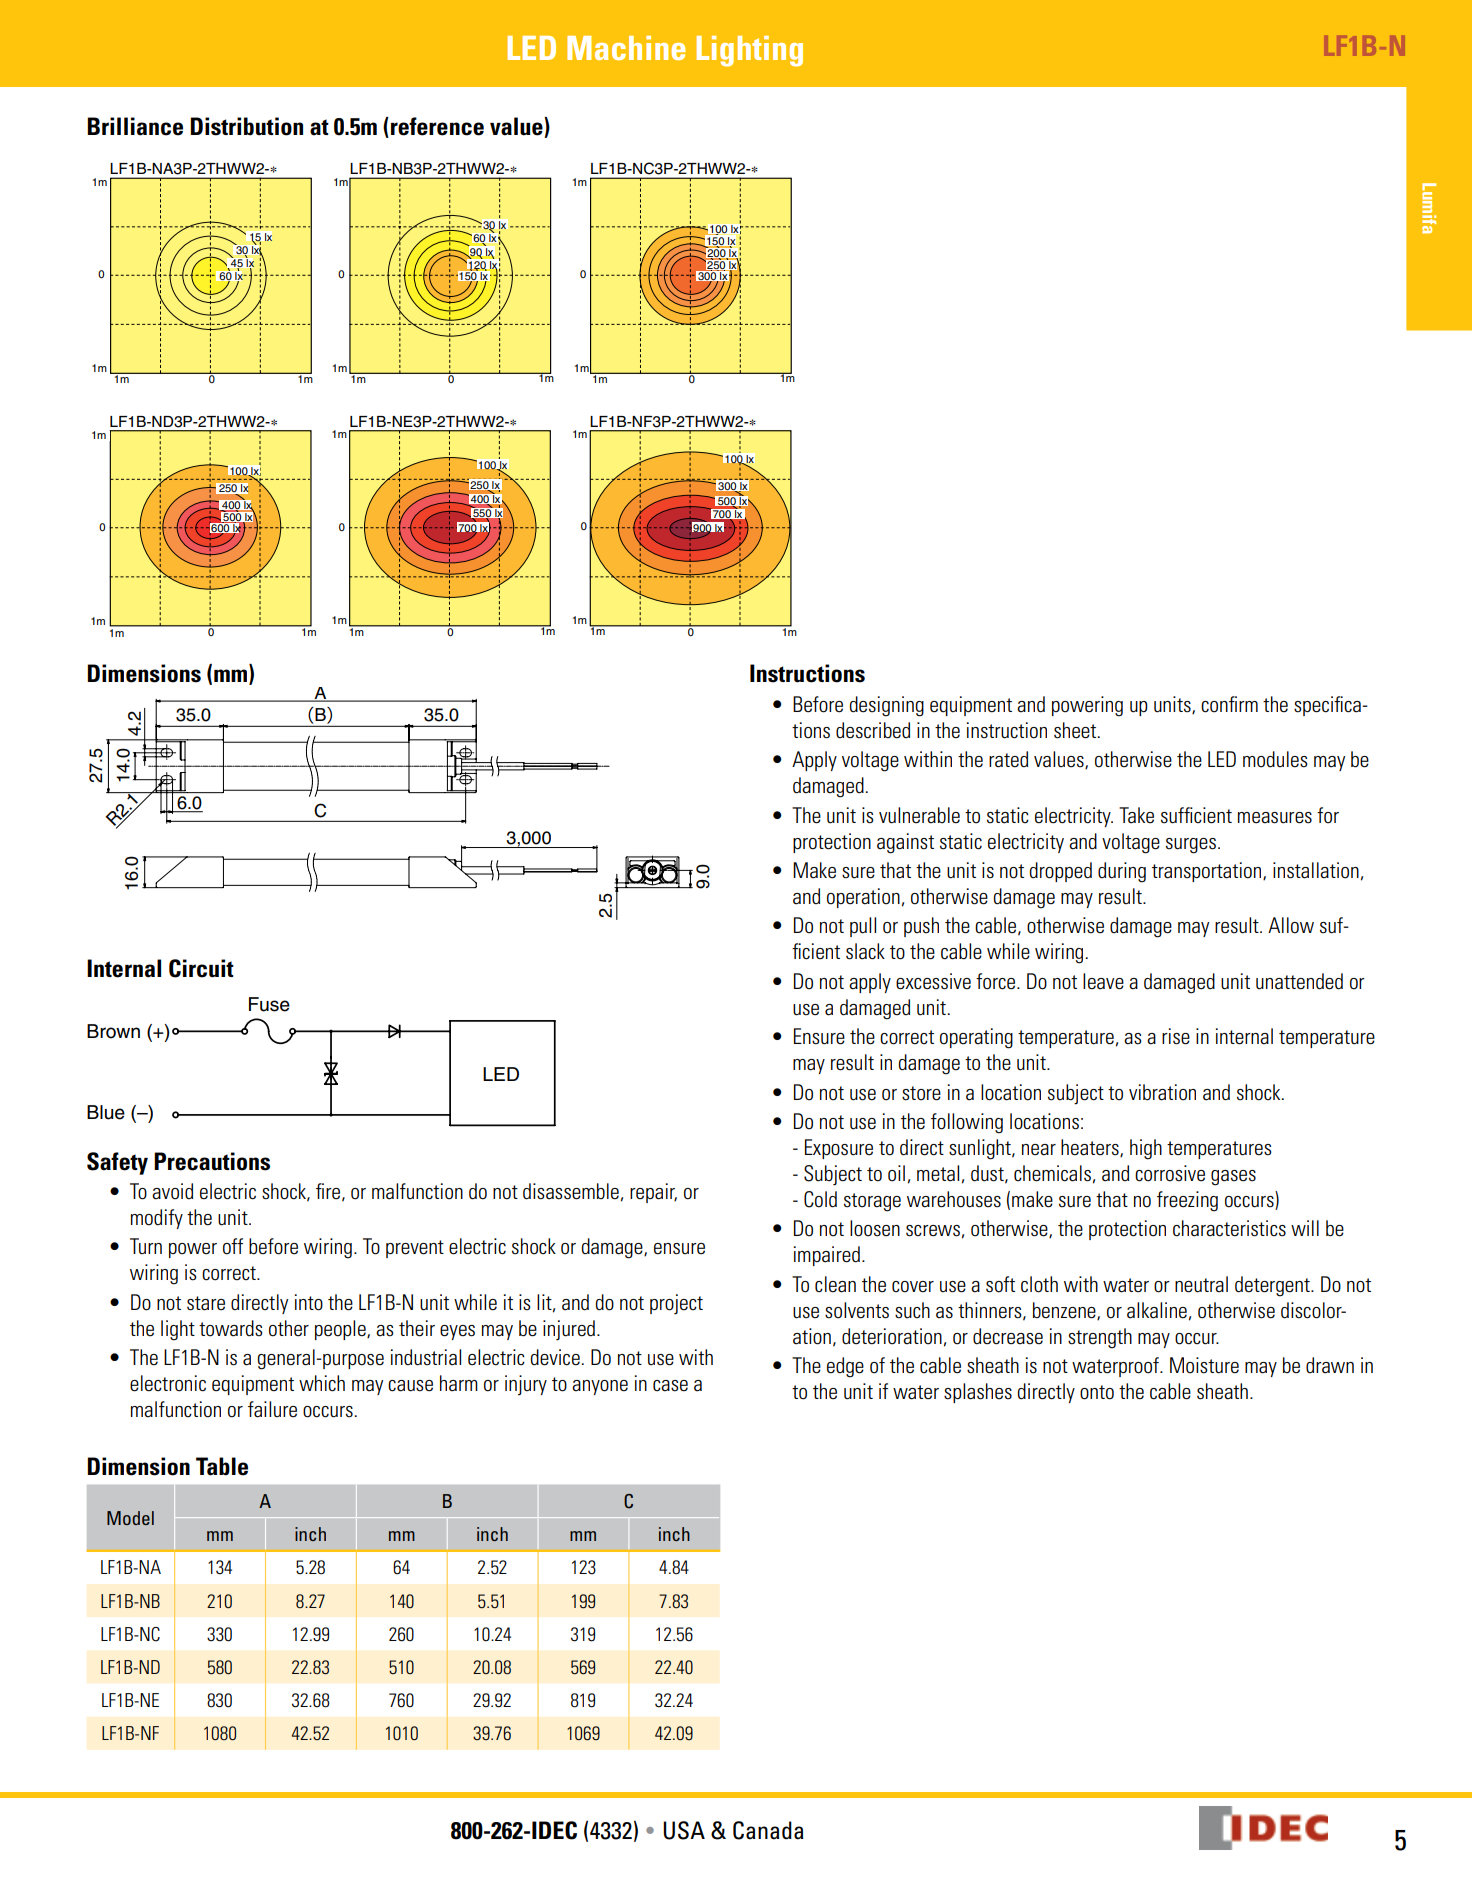 The width and height of the page is (1472, 1883). Describe the element at coordinates (201, 968) in the page. I see `Circuit` at that location.
